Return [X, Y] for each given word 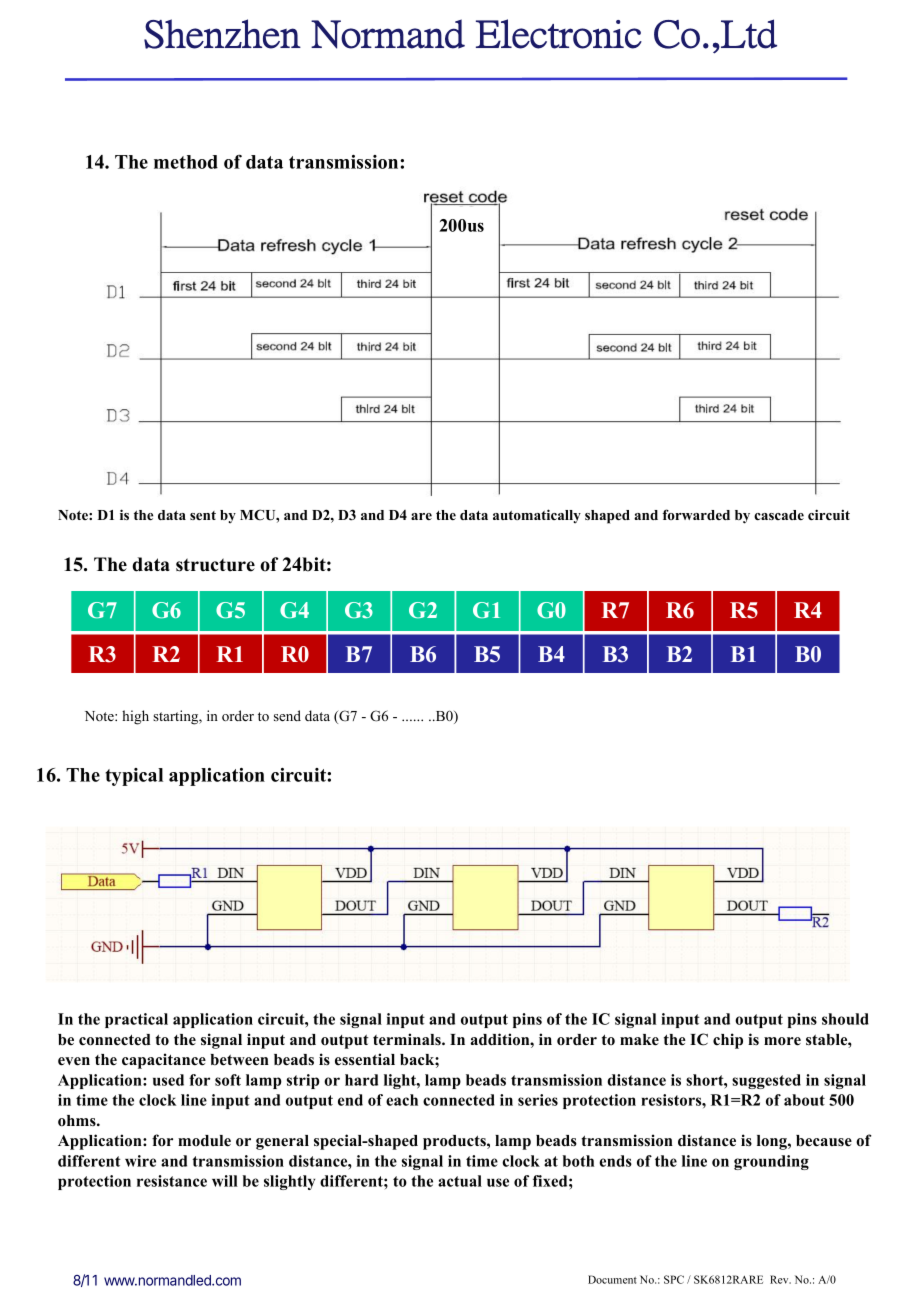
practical [136, 1020]
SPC [674, 1279]
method [186, 162]
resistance [172, 1181]
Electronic [559, 34]
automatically [537, 516]
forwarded [696, 514]
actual [460, 1181]
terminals [408, 1039]
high [135, 717]
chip [728, 1041]
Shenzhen [222, 34]
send [287, 715]
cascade [779, 515]
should [845, 1019]
